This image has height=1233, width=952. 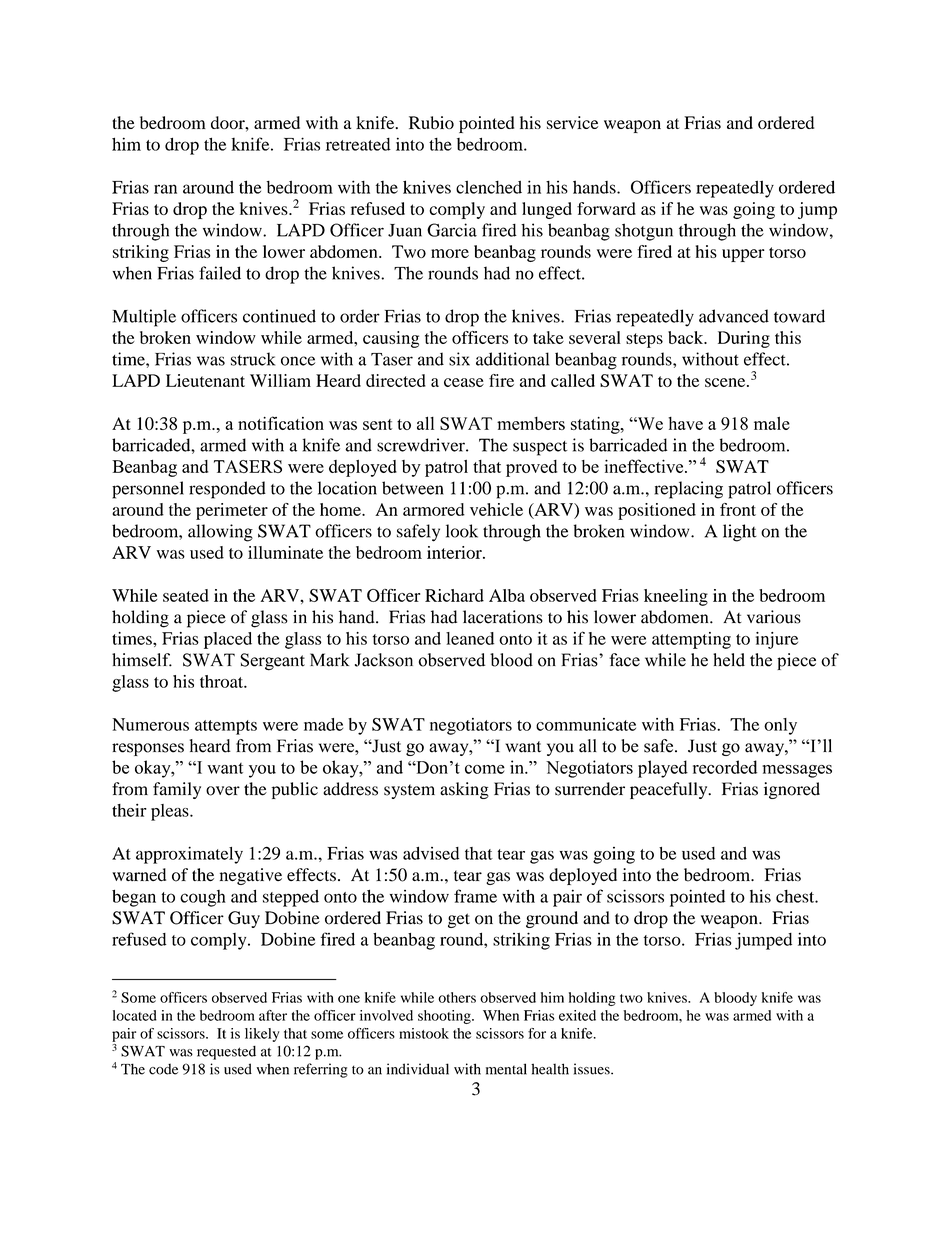 What do you see at coordinates (644, 232) in the image?
I see `shotgun` at bounding box center [644, 232].
